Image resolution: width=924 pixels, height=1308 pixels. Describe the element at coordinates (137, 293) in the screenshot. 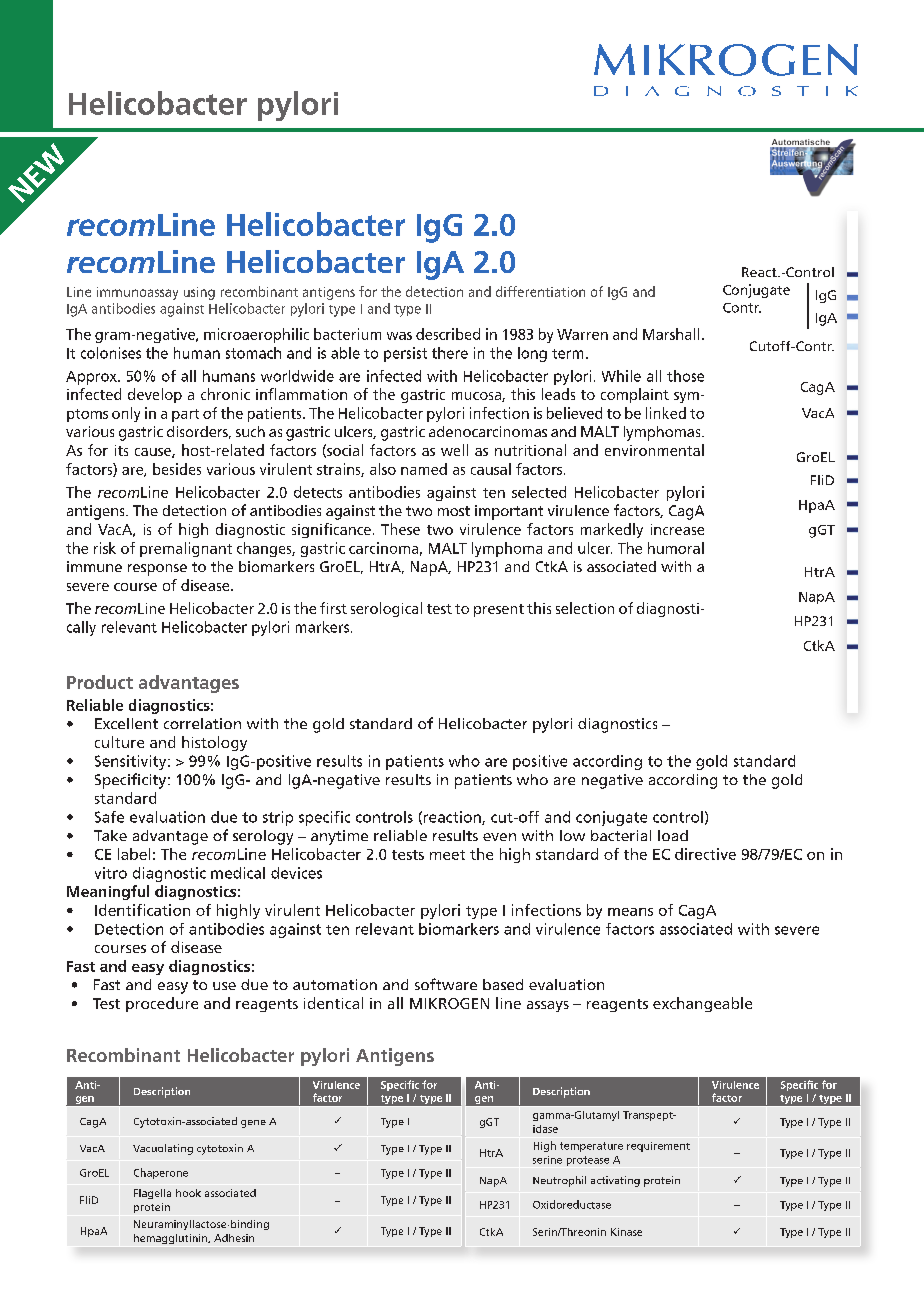

I see `immunoassay` at that location.
